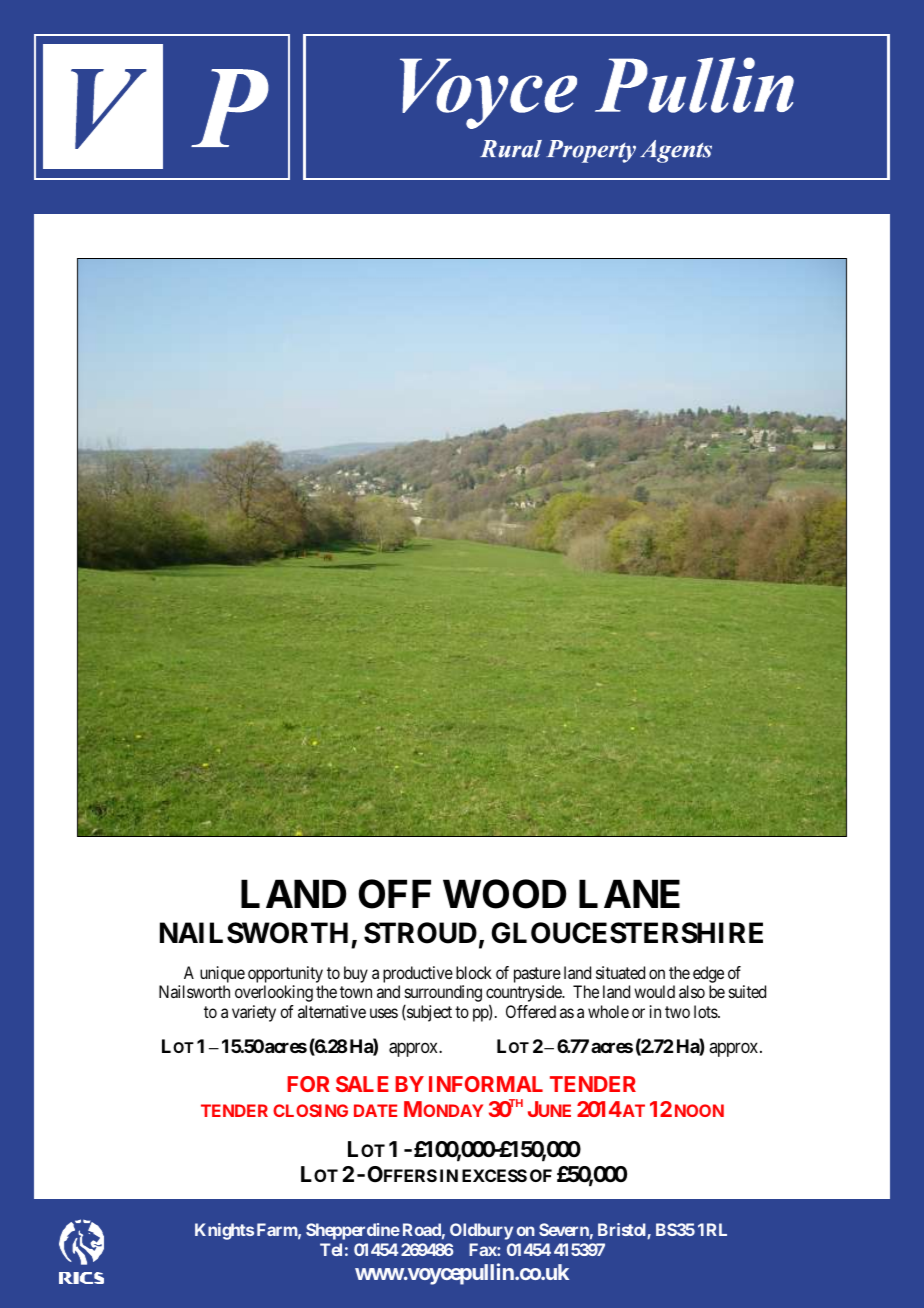  I want to click on Tel, so click(331, 1249).
